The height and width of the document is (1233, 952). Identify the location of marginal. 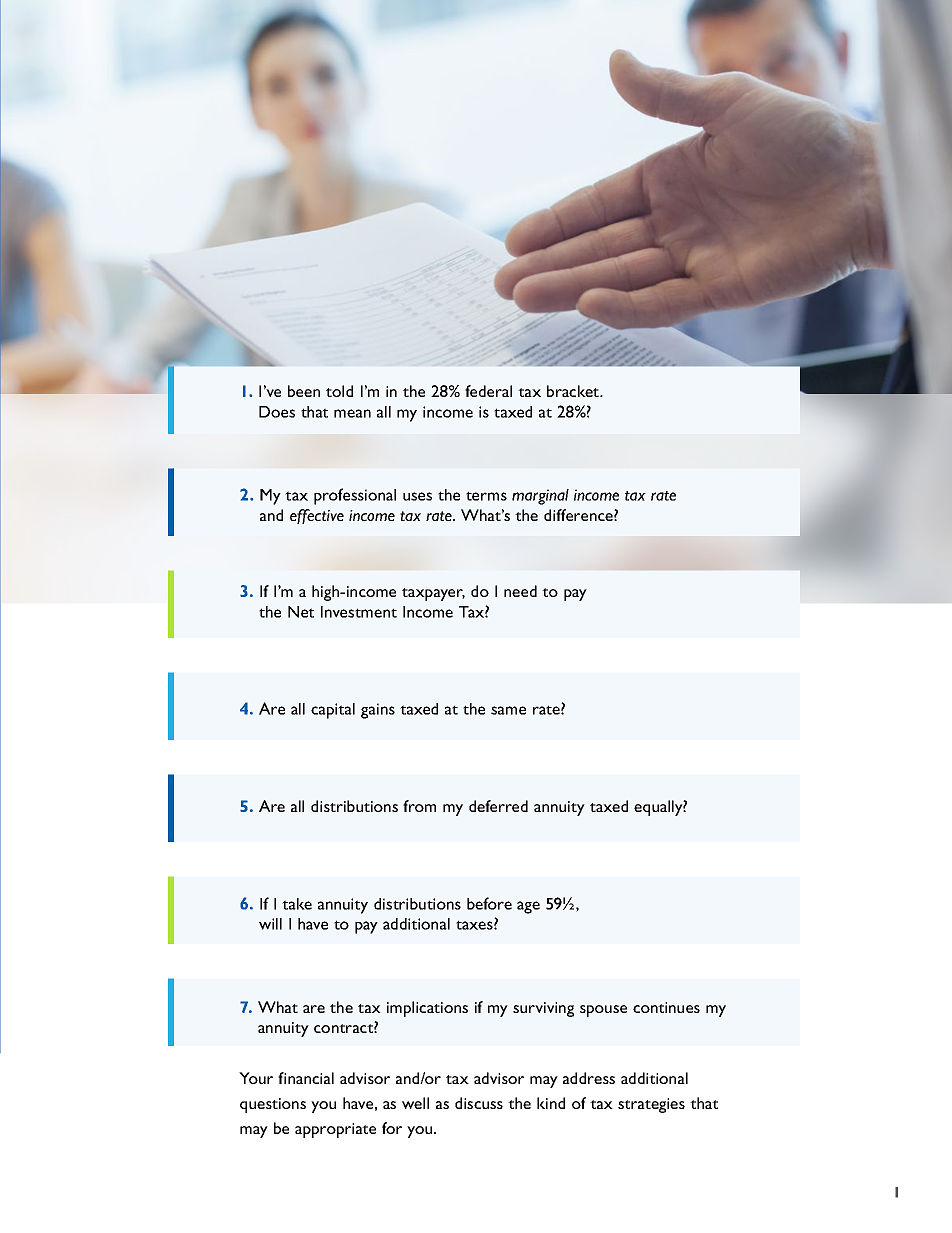
(540, 497).
